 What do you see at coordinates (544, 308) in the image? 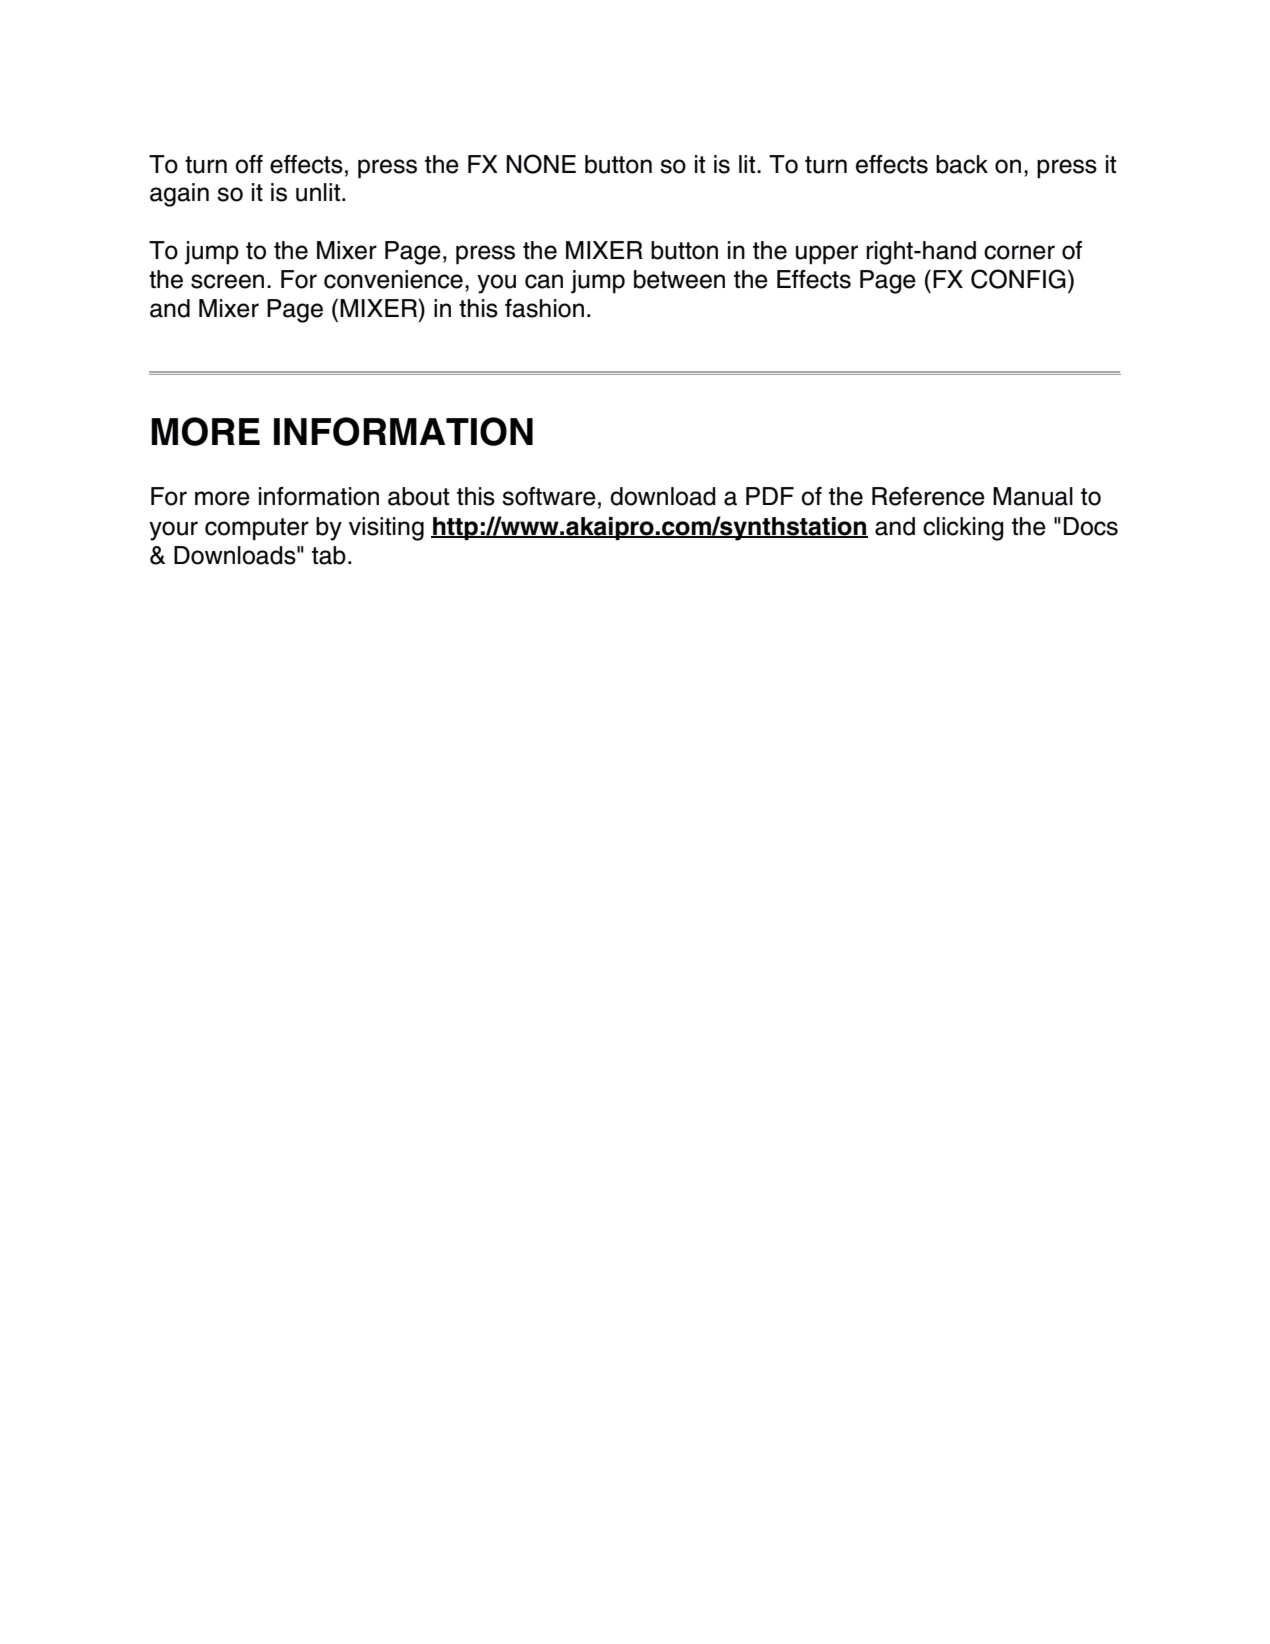
I see `fashion` at bounding box center [544, 308].
